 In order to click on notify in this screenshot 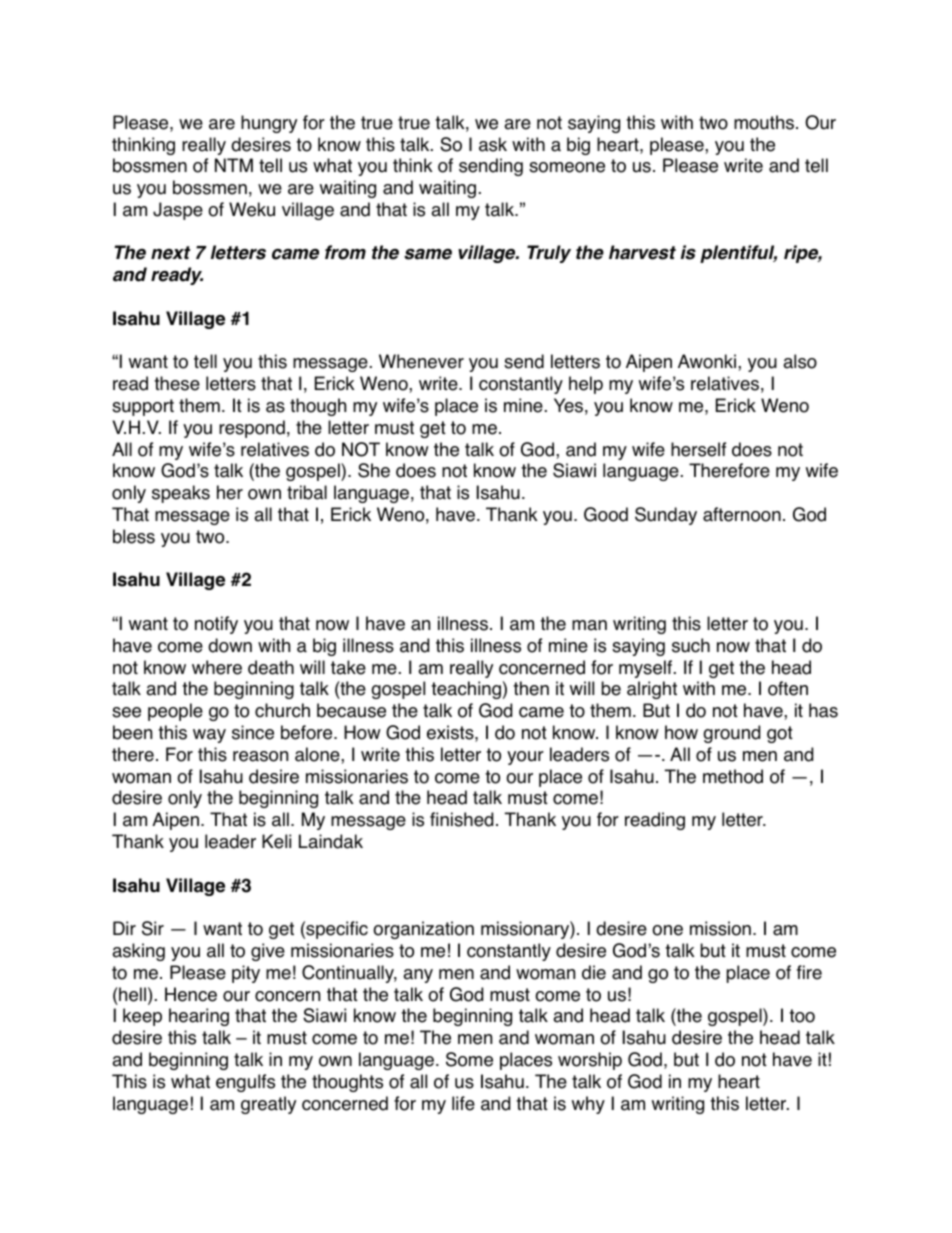, I will do `click(216, 625)`.
